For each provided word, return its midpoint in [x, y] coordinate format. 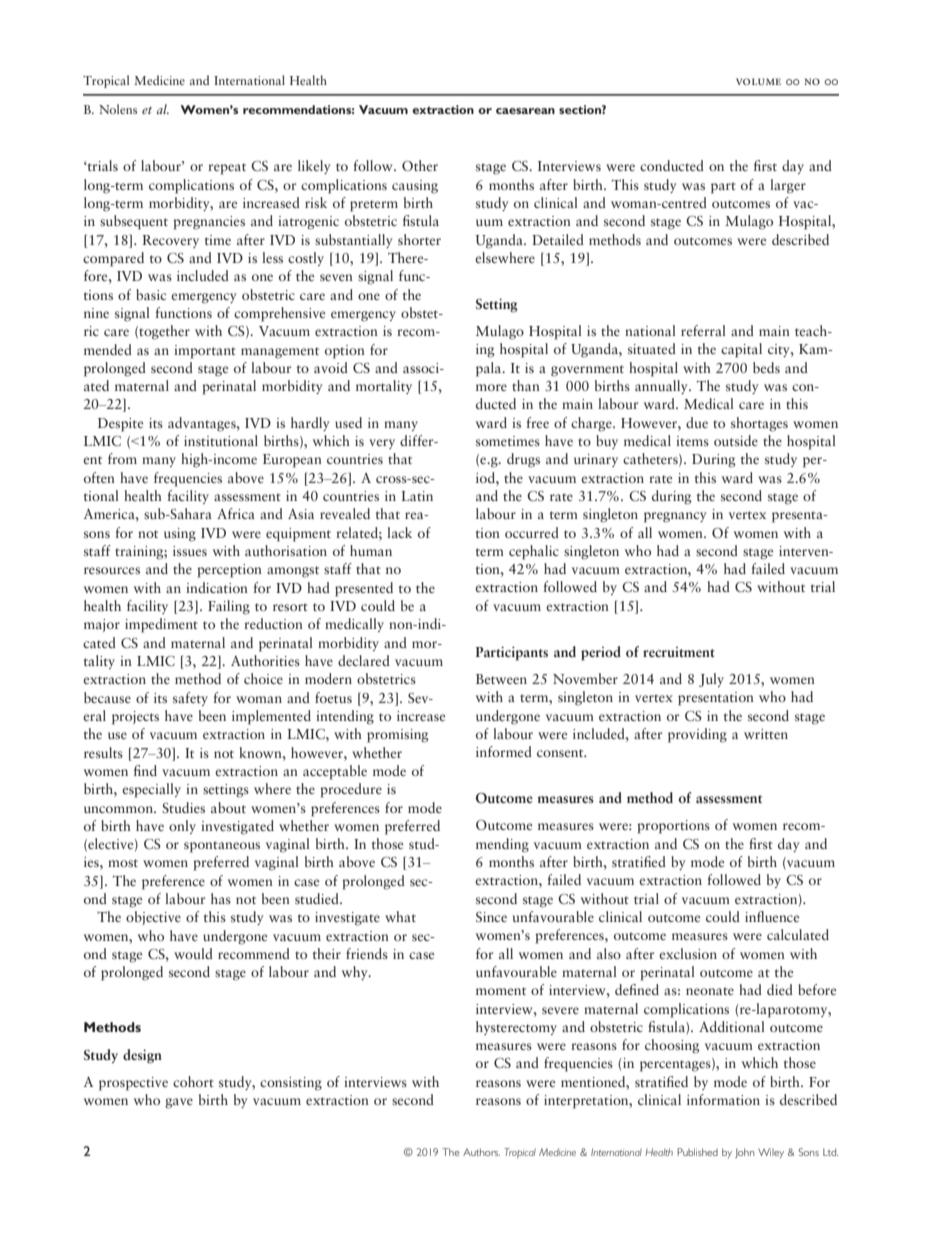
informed [504, 751]
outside [736, 440]
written [766, 734]
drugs [523, 460]
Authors [481, 1152]
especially [151, 790]
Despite [121, 425]
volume [758, 81]
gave [179, 1103]
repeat [227, 169]
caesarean [525, 111]
